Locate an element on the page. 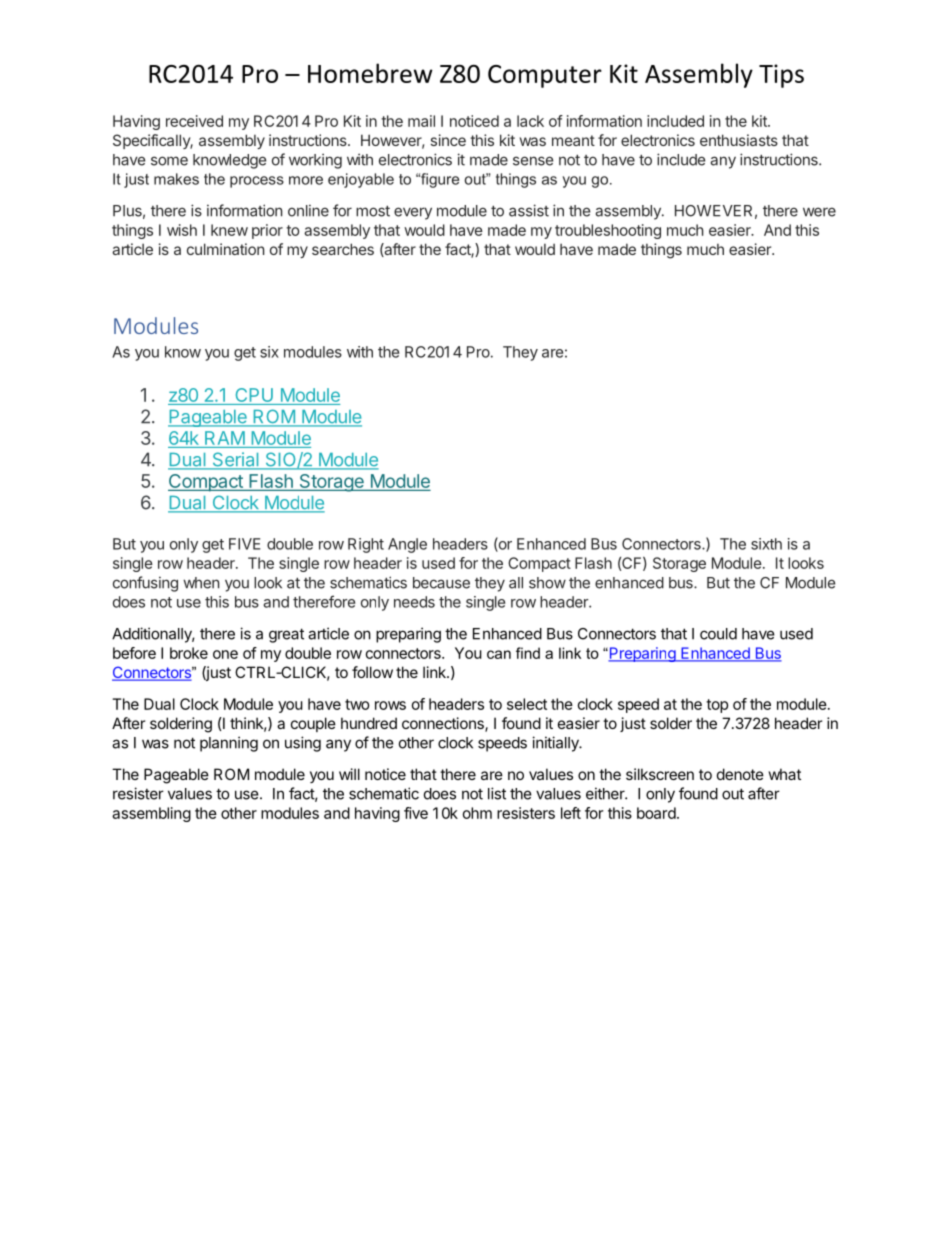  assembling is located at coordinates (151, 814).
